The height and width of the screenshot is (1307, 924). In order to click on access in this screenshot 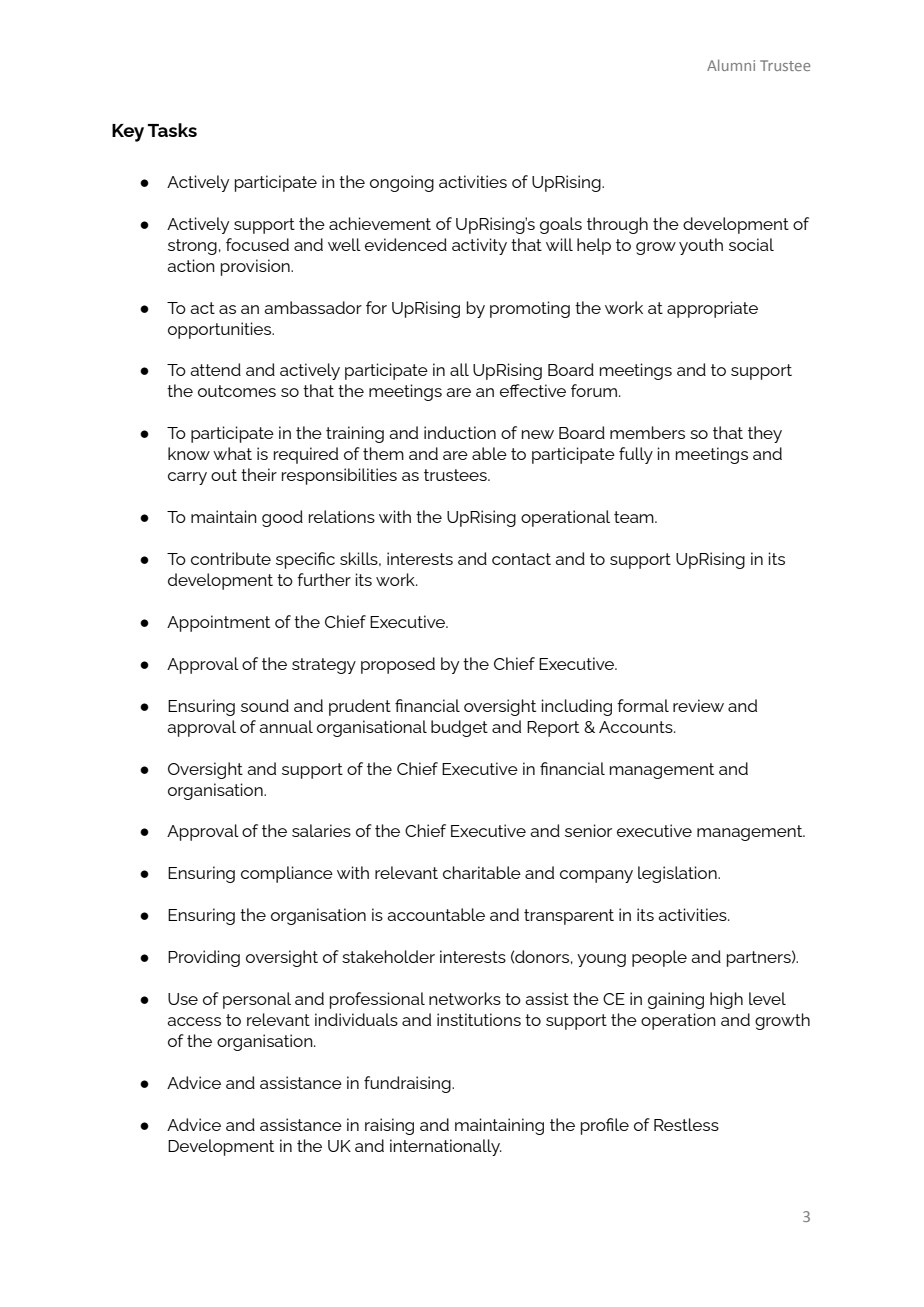, I will do `click(194, 1021)`.
